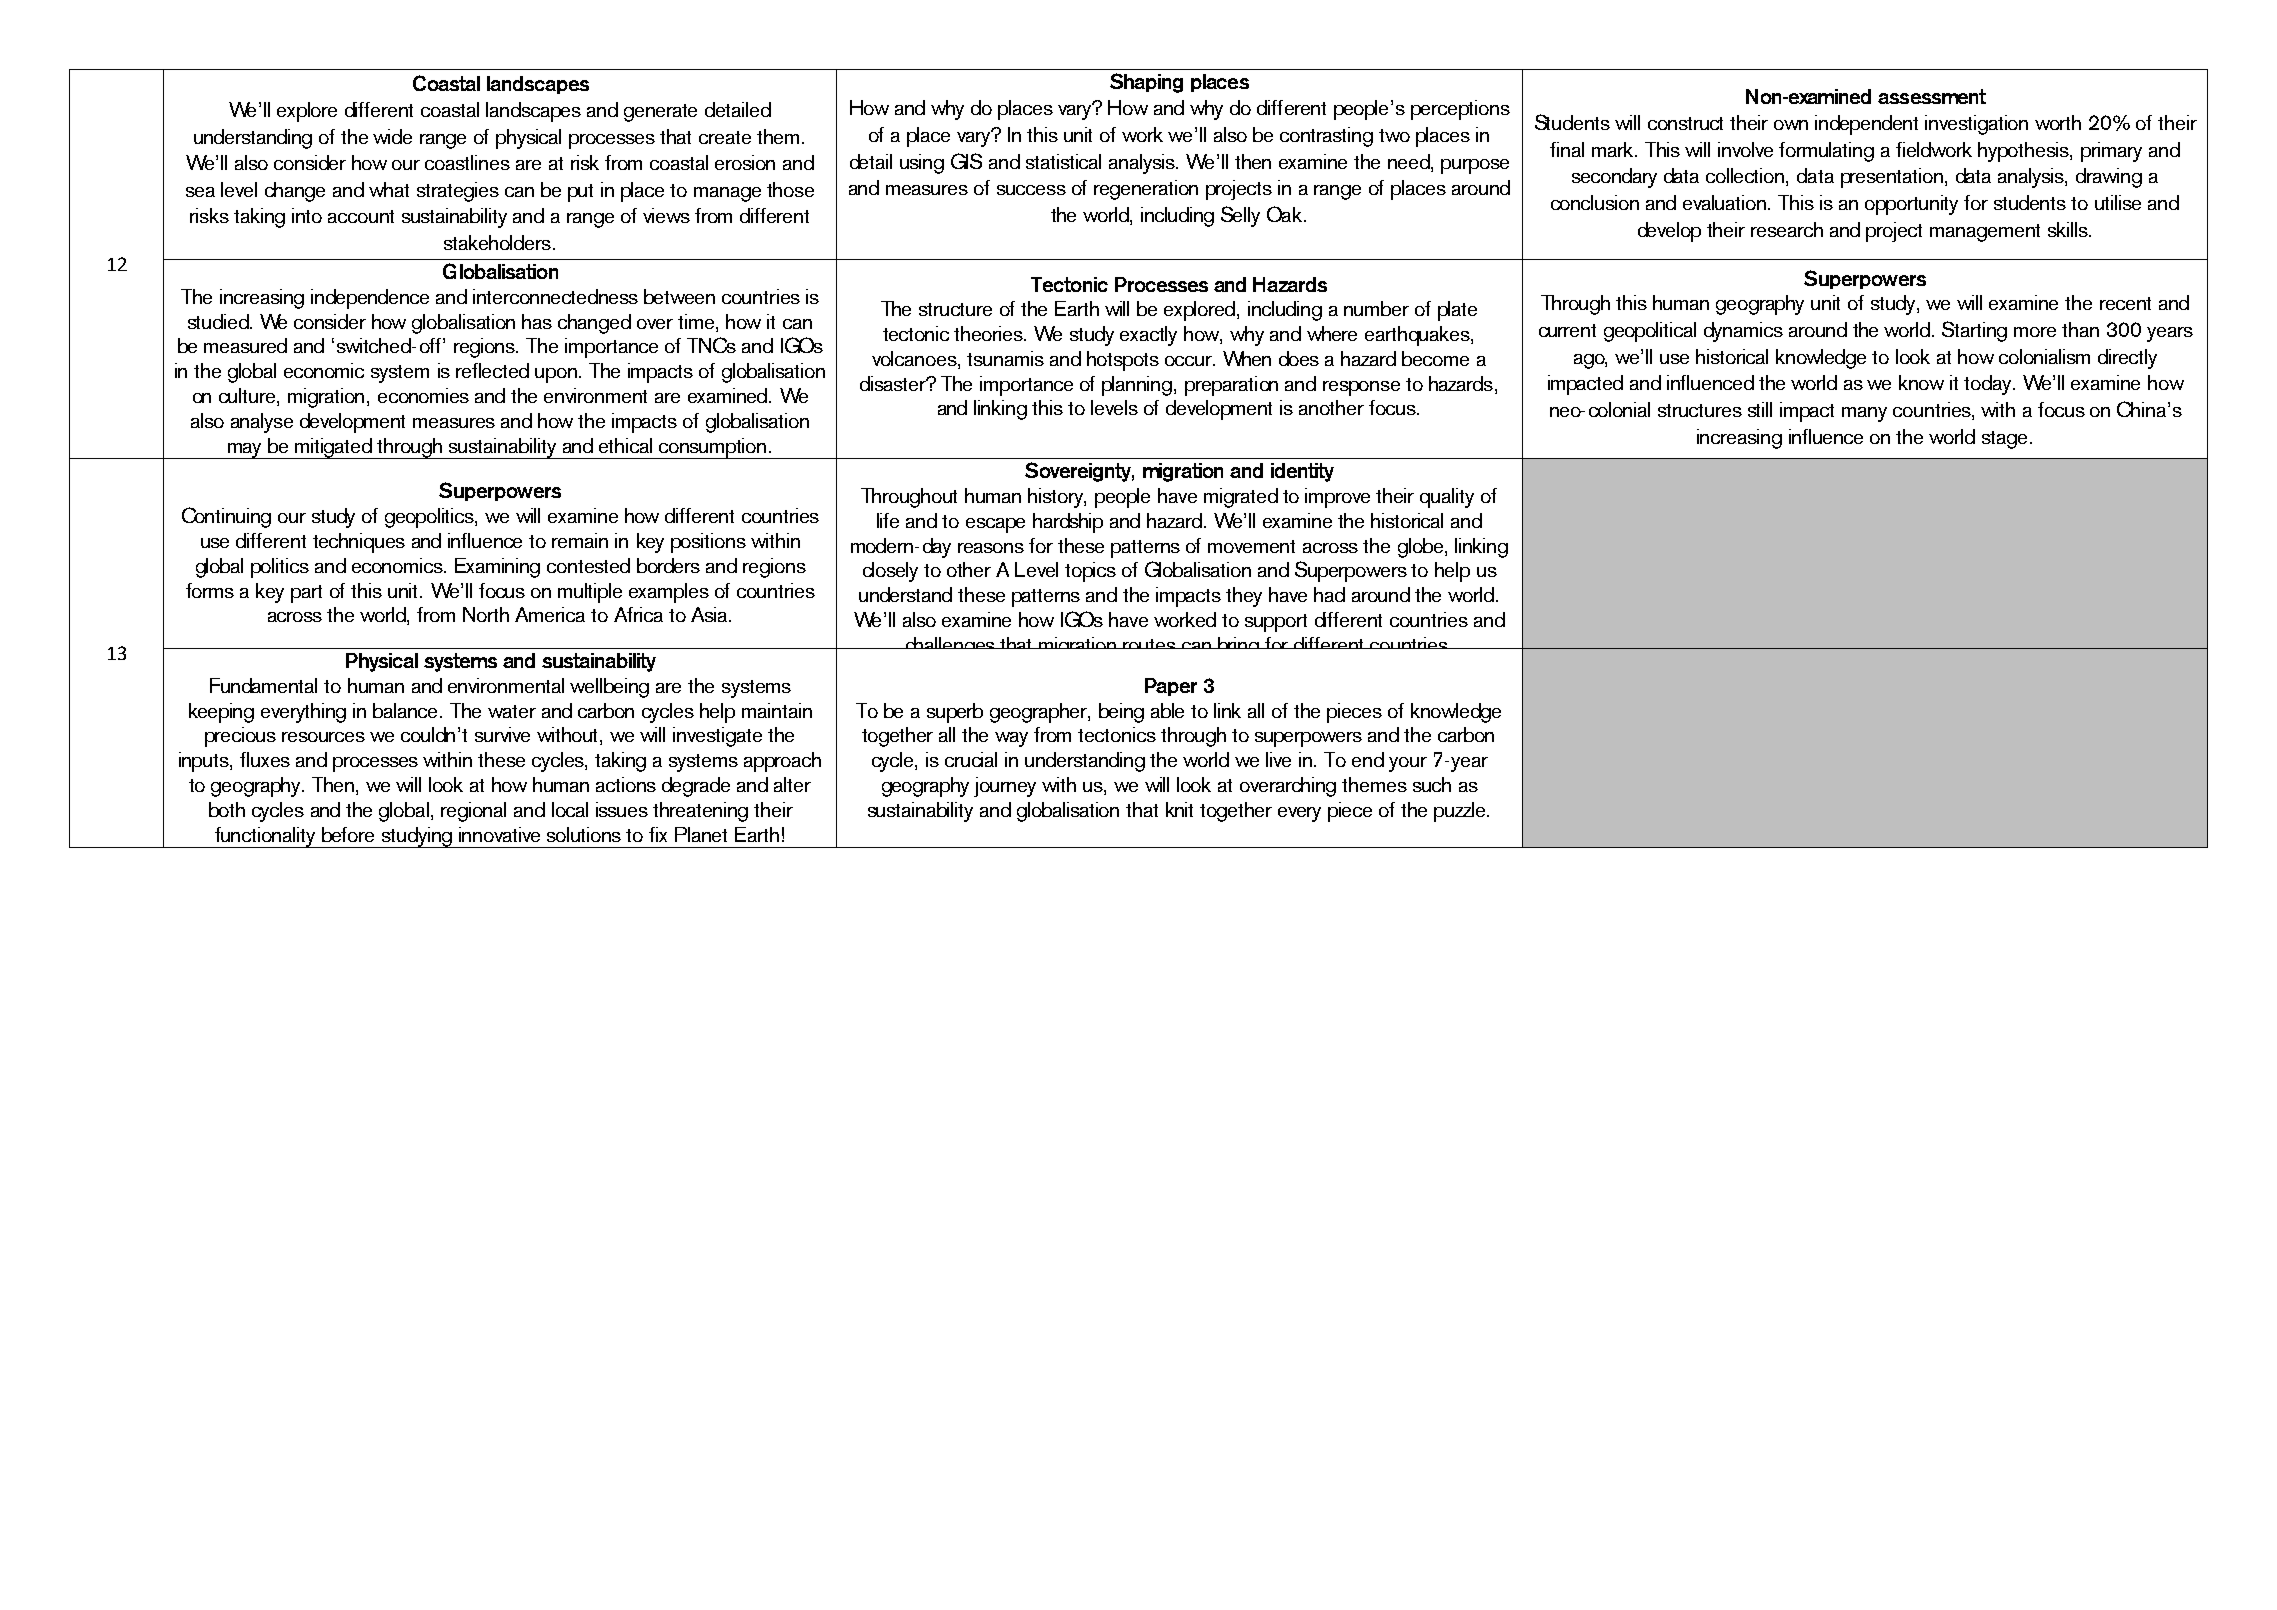 Image resolution: width=2277 pixels, height=1610 pixels. Describe the element at coordinates (1149, 644) in the document. I see `routes` at that location.
